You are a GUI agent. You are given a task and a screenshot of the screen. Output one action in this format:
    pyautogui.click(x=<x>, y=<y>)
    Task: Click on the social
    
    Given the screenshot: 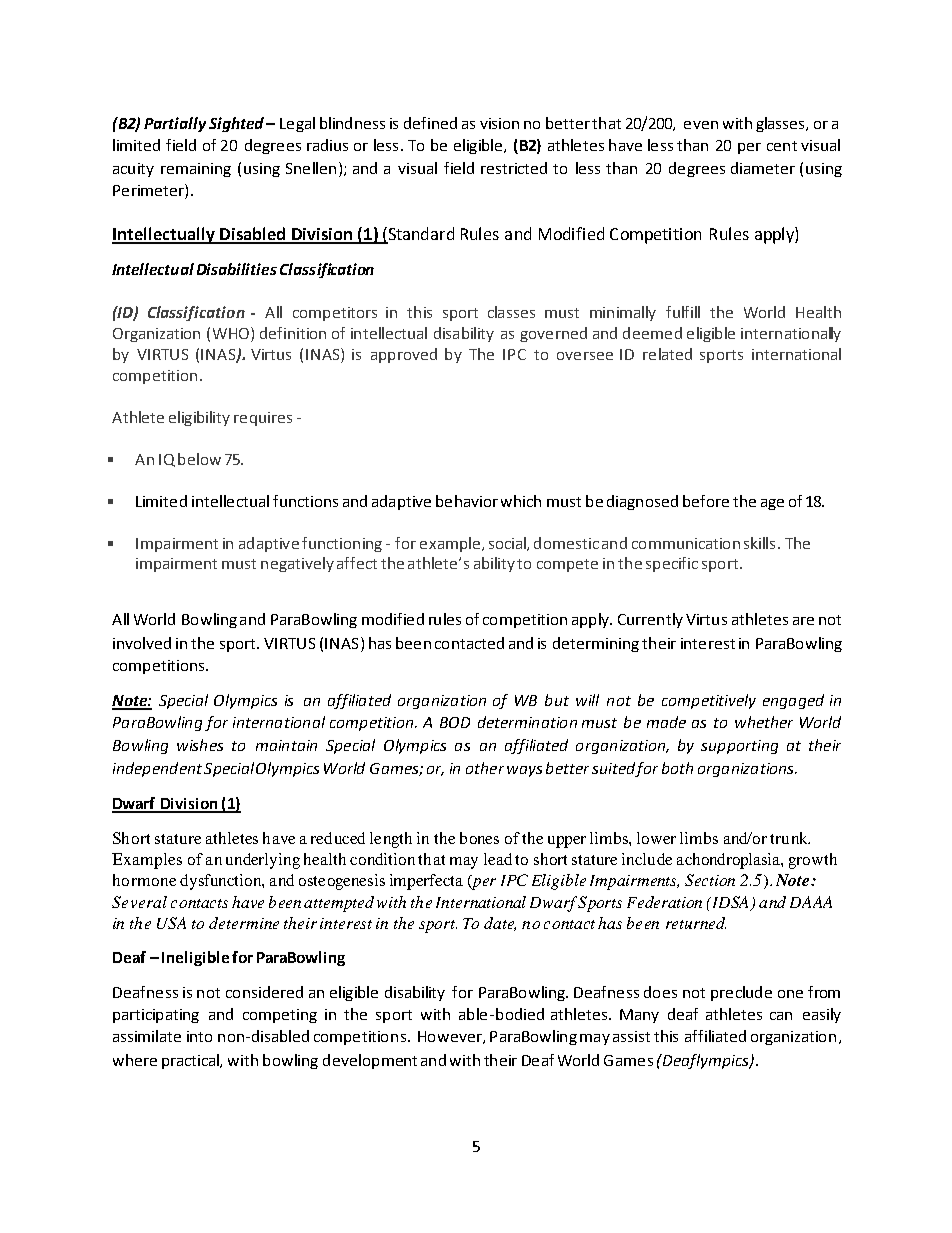 What is the action you would take?
    pyautogui.click(x=508, y=544)
